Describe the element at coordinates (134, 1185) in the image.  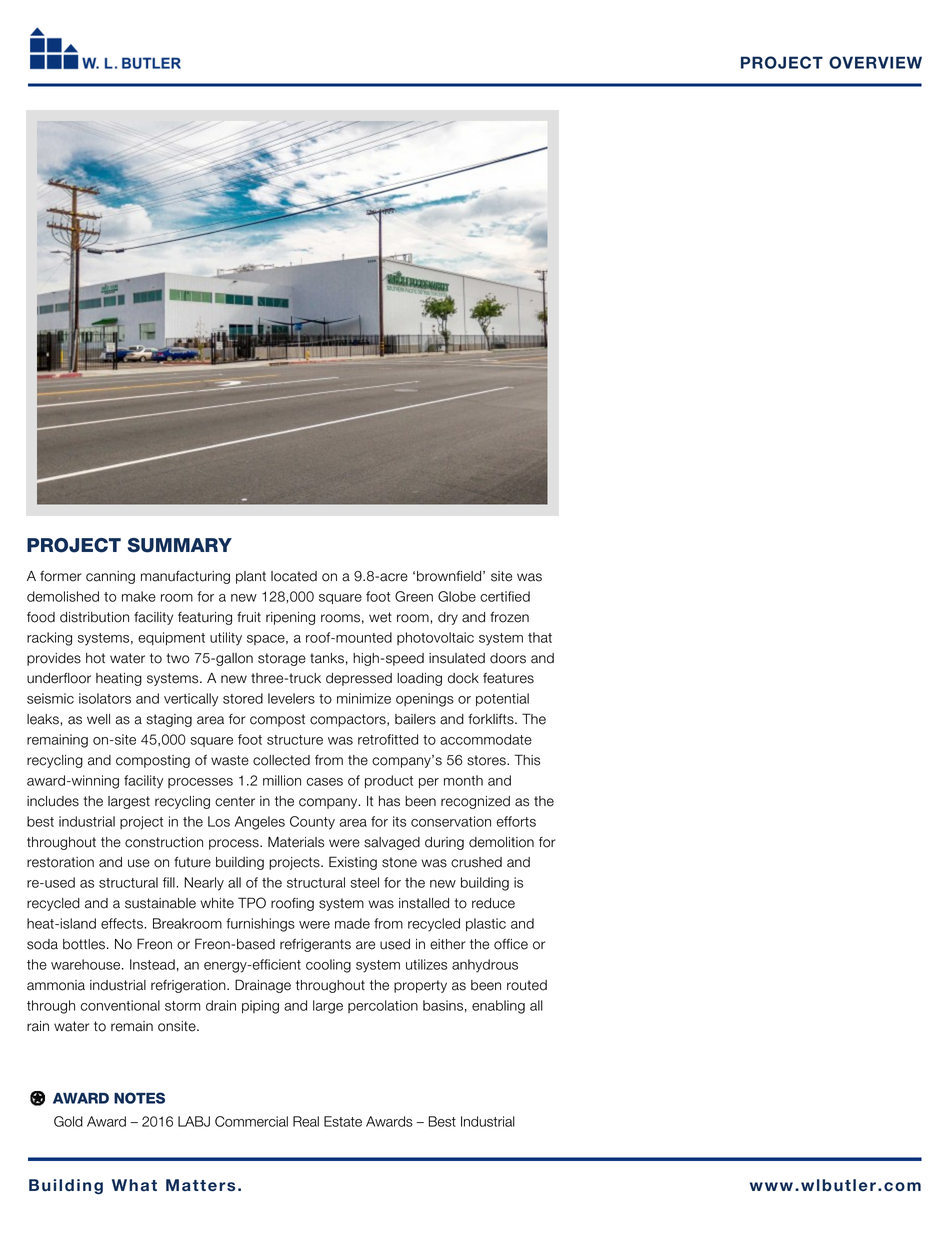
I see `What` at that location.
